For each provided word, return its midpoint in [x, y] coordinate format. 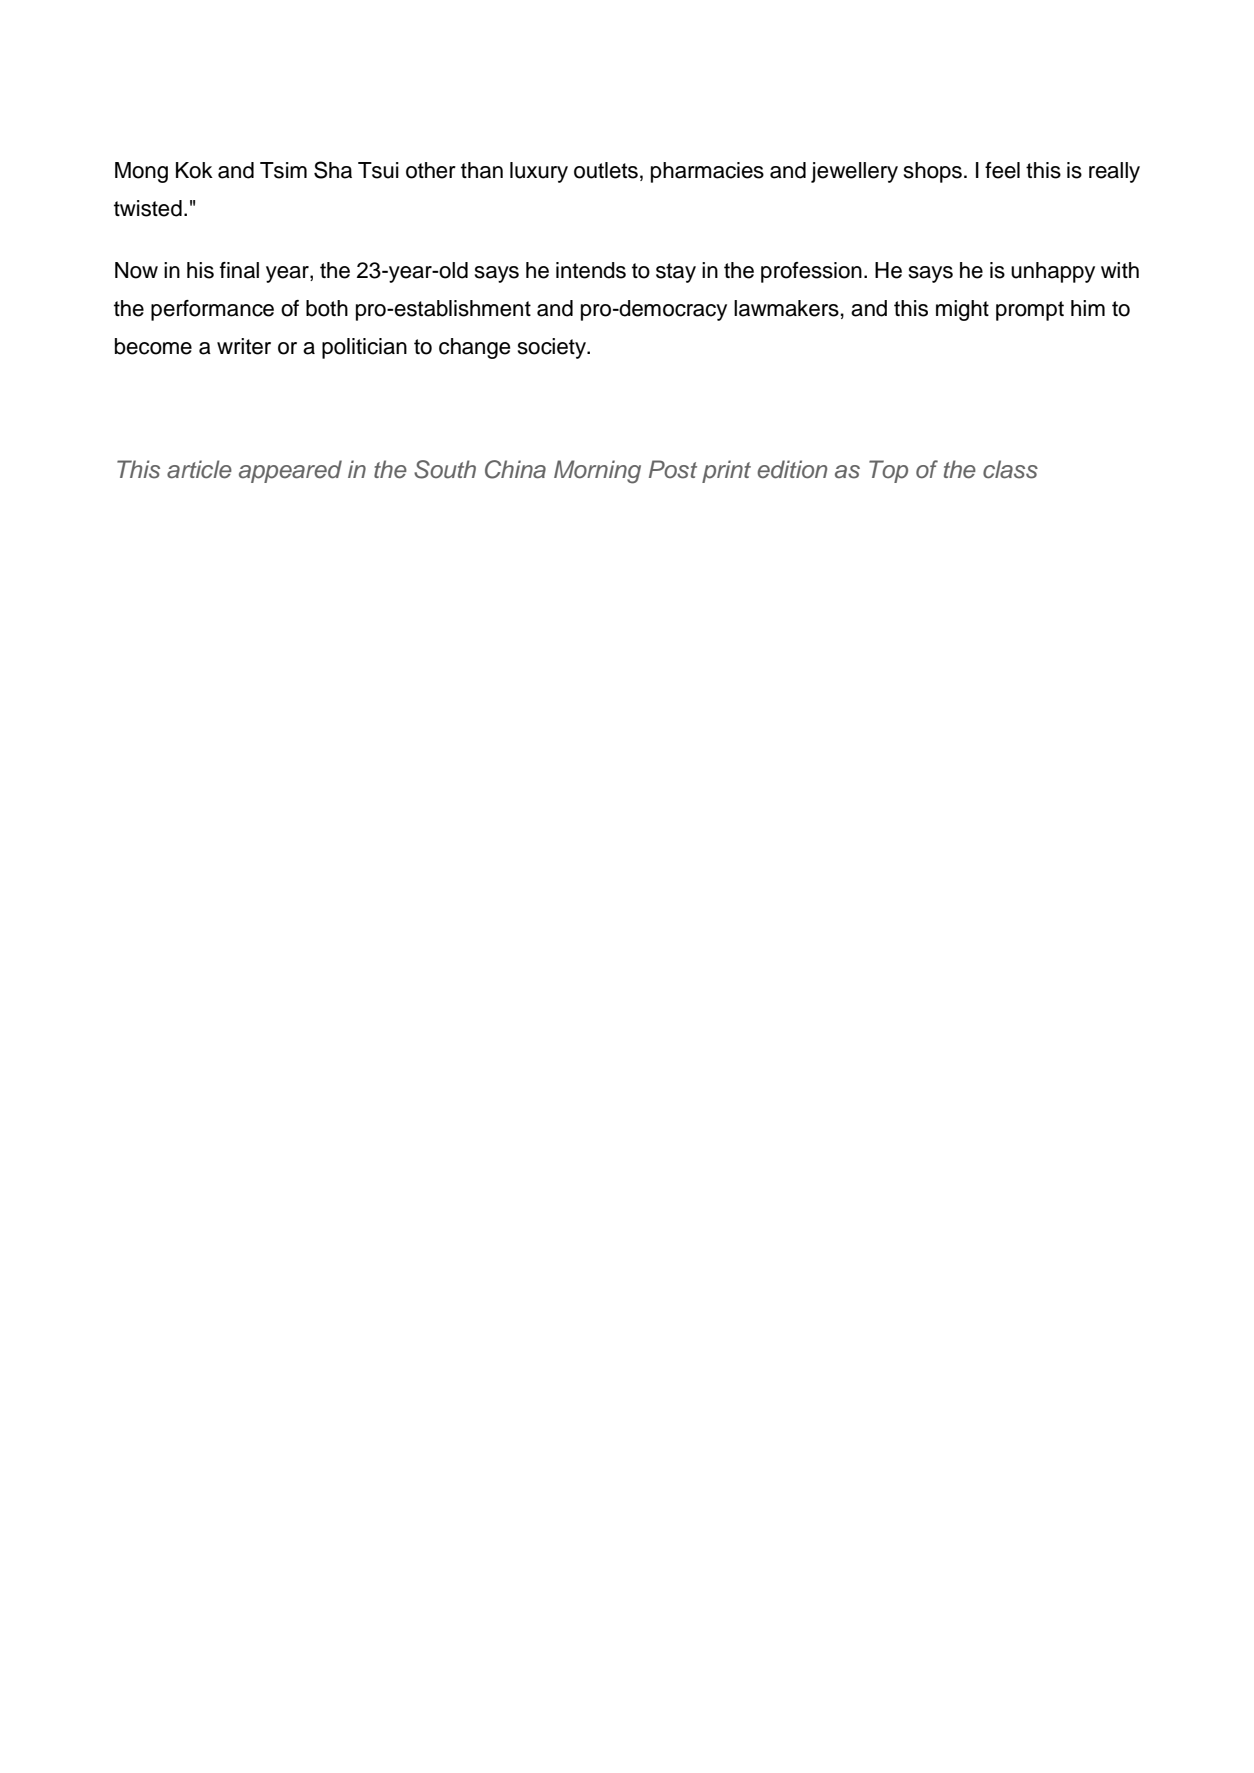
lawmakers [786, 308]
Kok [194, 170]
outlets [606, 170]
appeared [290, 471]
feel [1002, 170]
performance [212, 310]
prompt [1030, 311]
